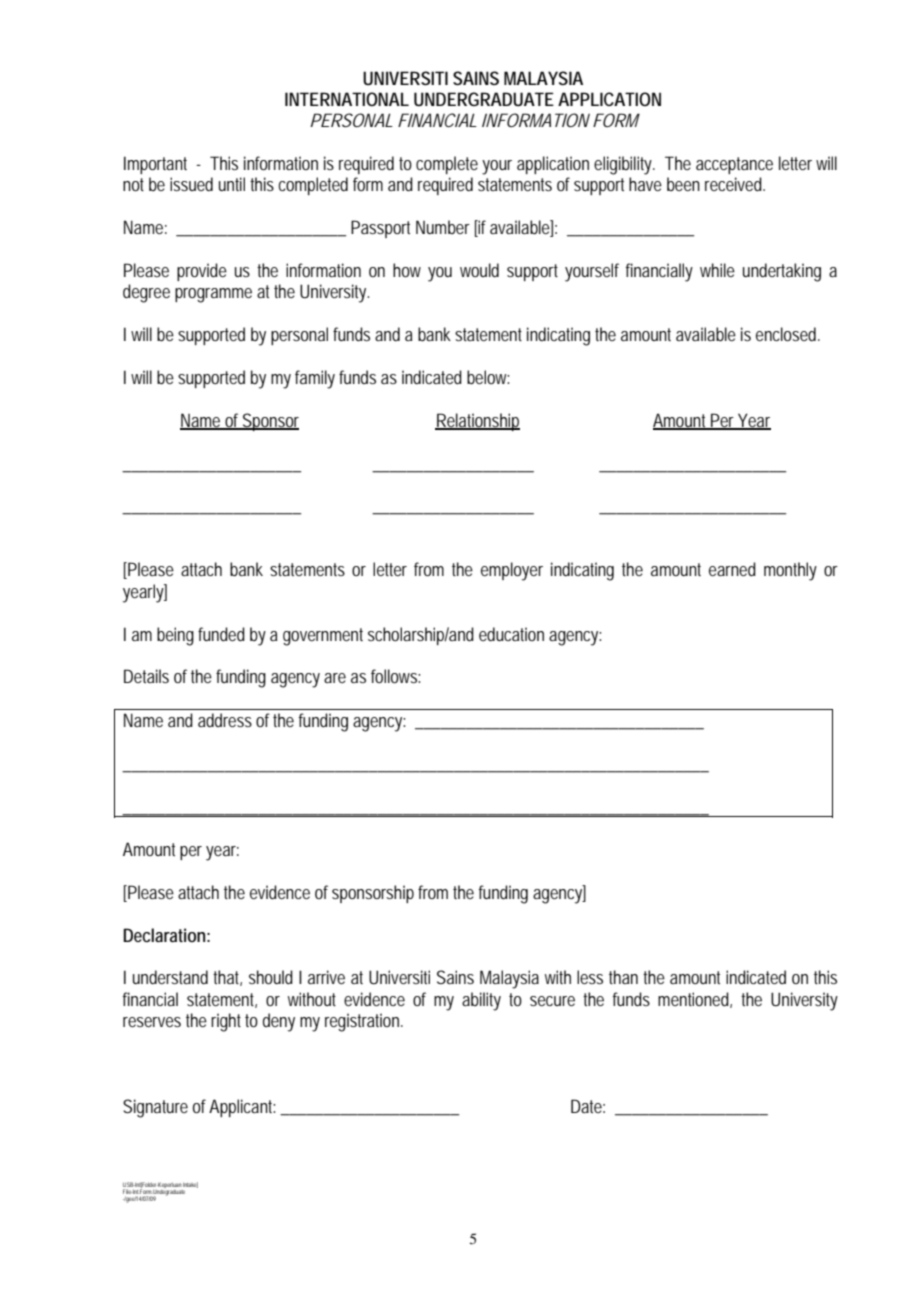  Describe the element at coordinates (481, 1001) in the screenshot. I see `ability` at that location.
